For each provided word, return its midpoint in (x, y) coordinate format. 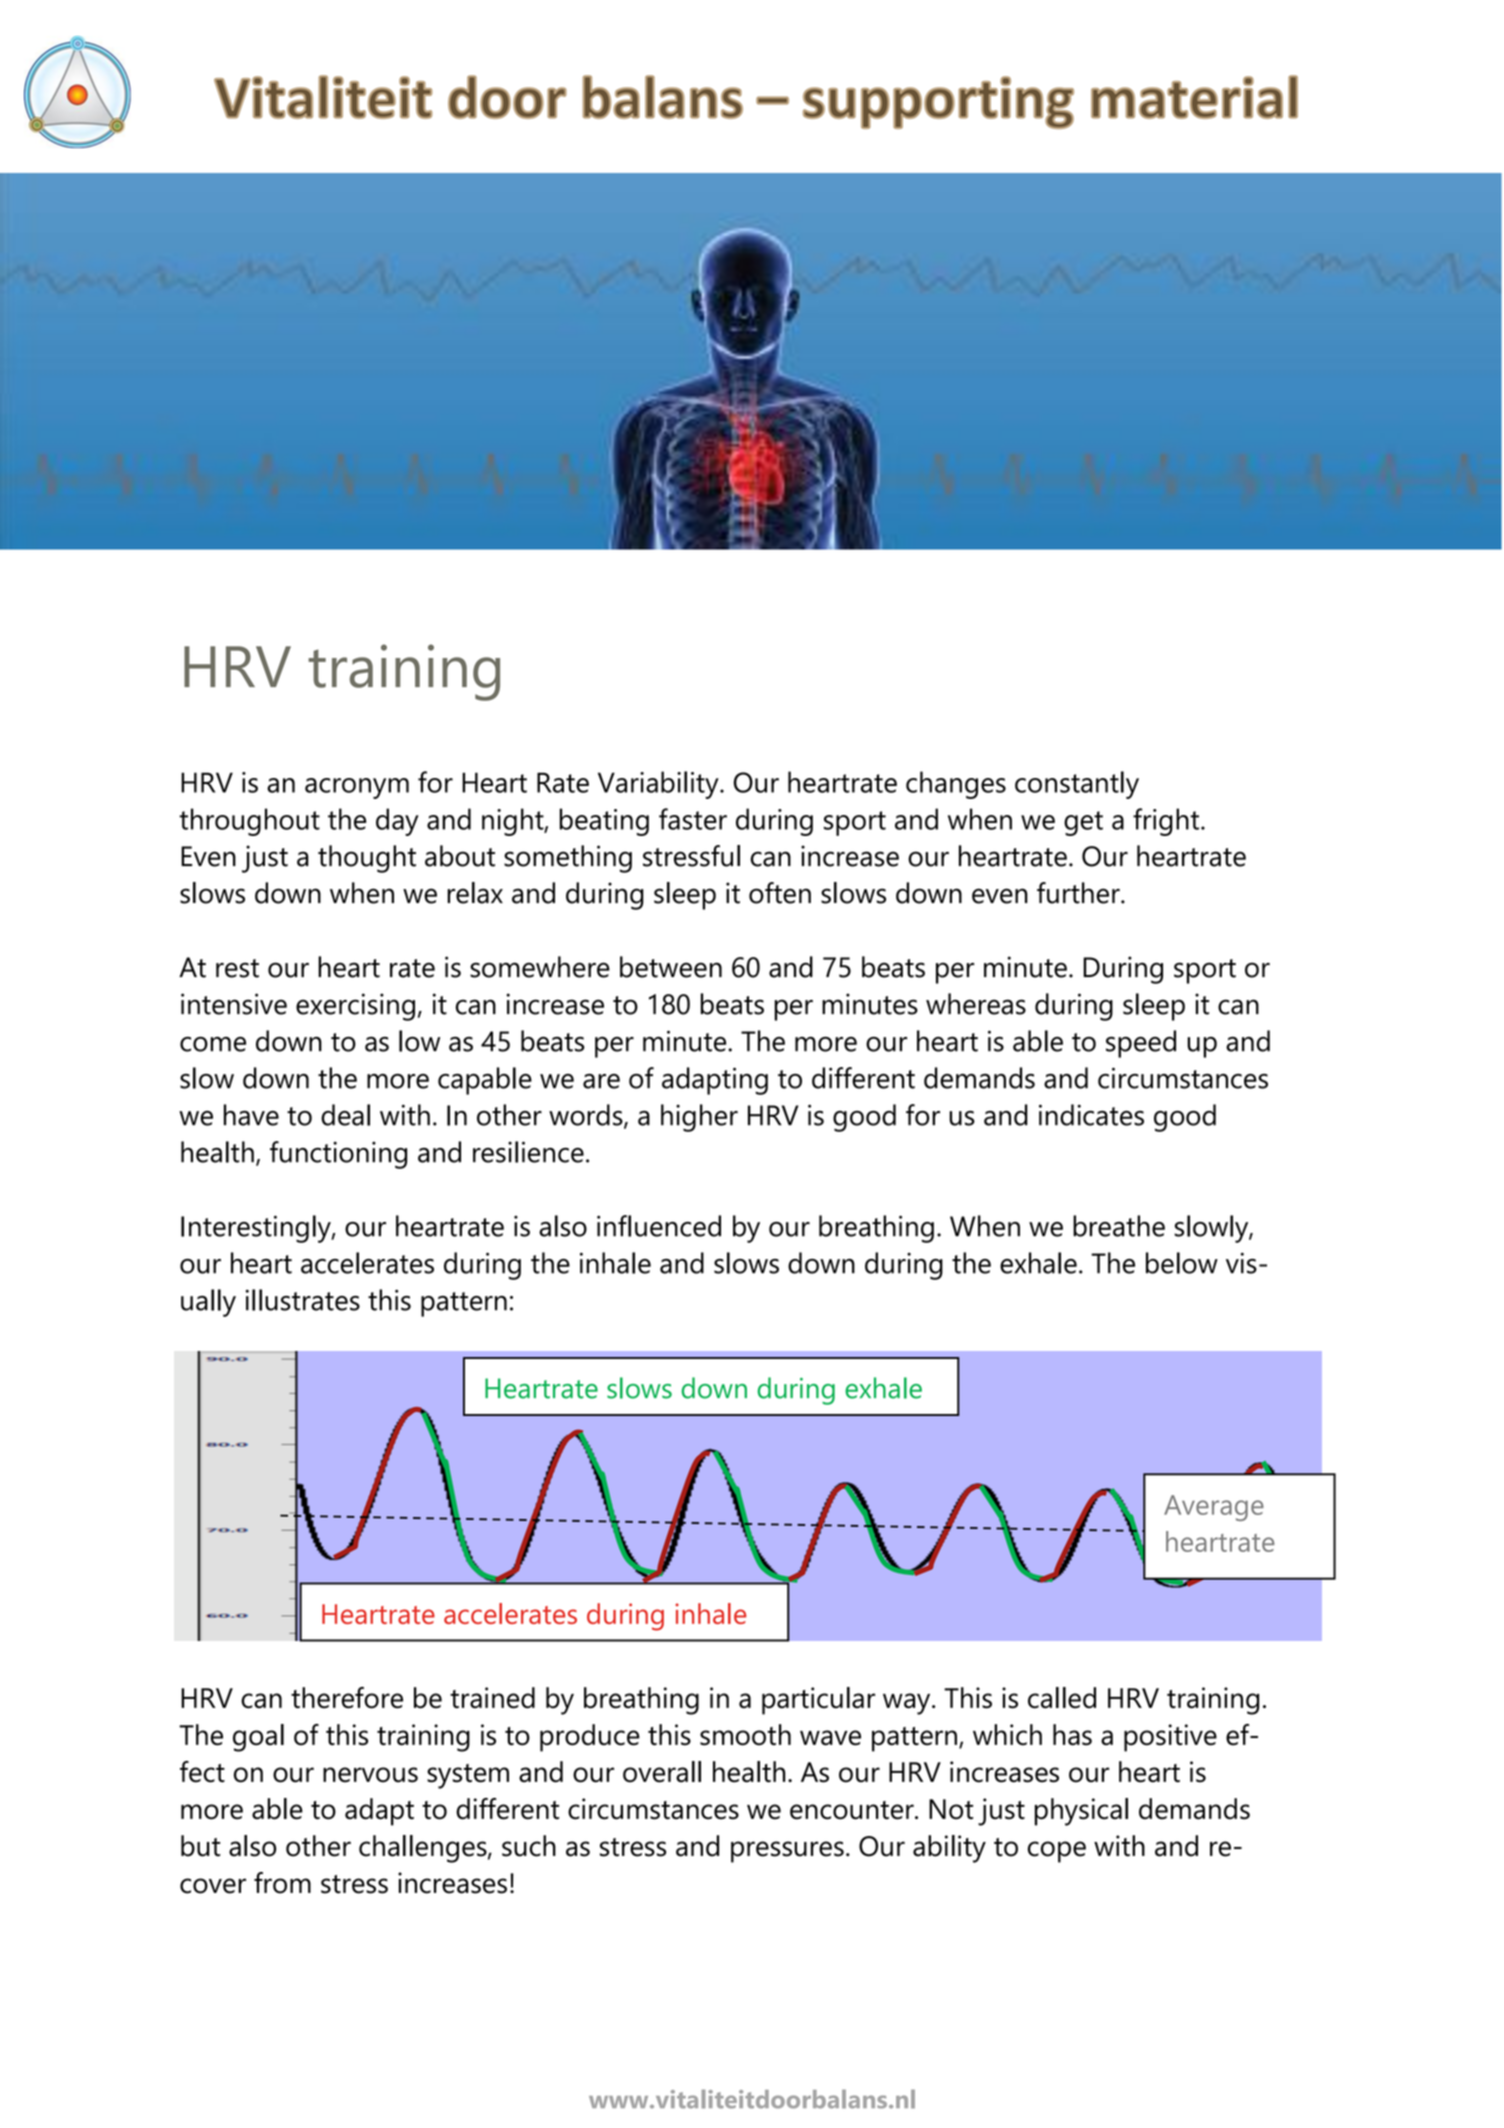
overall (662, 1772)
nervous (370, 1775)
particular (818, 1701)
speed (1141, 1044)
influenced (659, 1226)
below (1182, 1263)
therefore (347, 1698)
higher (699, 1118)
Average (1214, 1508)
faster (693, 819)
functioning (338, 1155)
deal (345, 1115)
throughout (249, 822)
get (1083, 823)
